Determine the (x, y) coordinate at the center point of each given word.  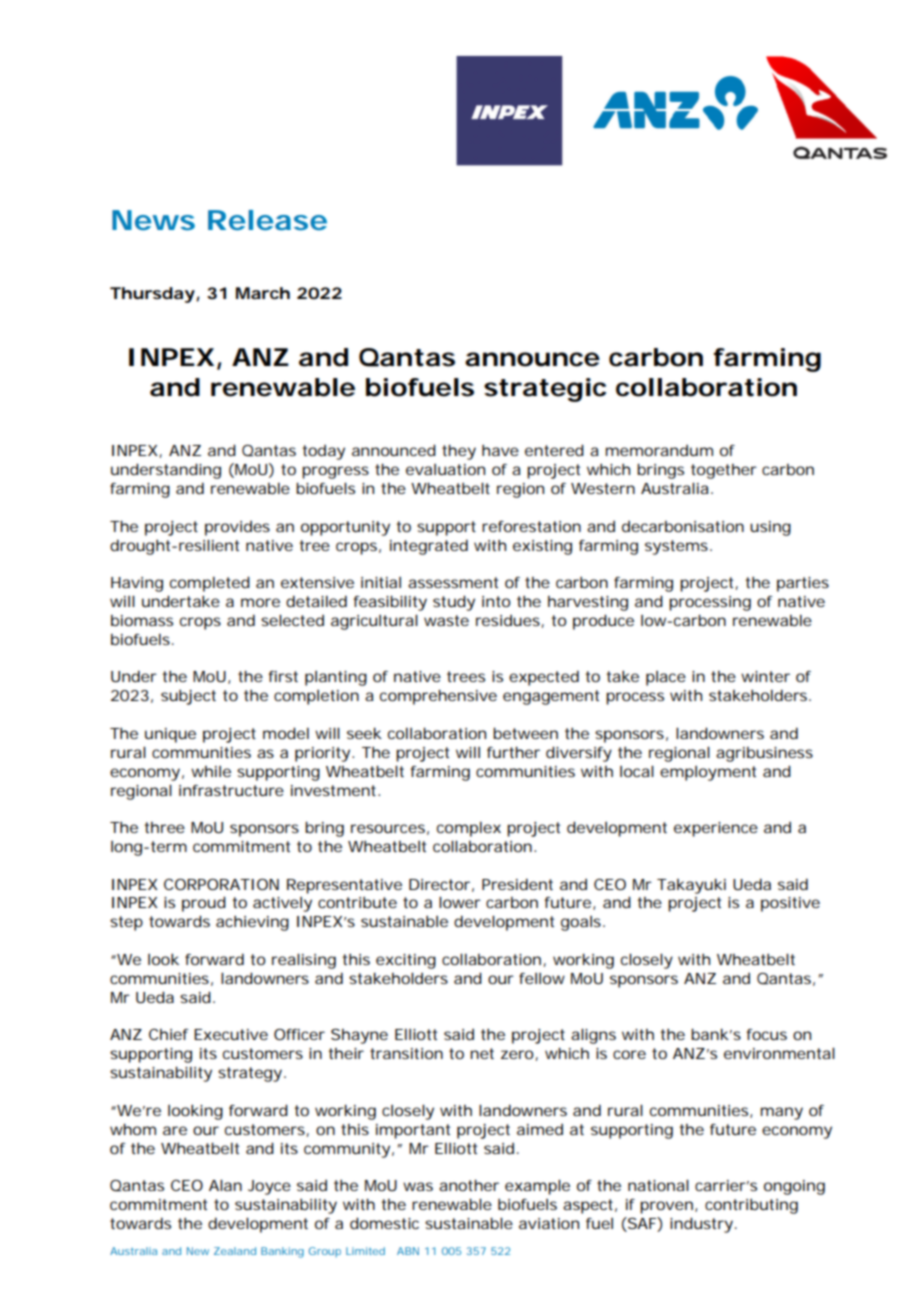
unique (170, 735)
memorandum (659, 450)
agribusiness (764, 754)
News (153, 220)
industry (701, 1225)
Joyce (269, 1187)
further (513, 752)
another (469, 1185)
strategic (545, 390)
